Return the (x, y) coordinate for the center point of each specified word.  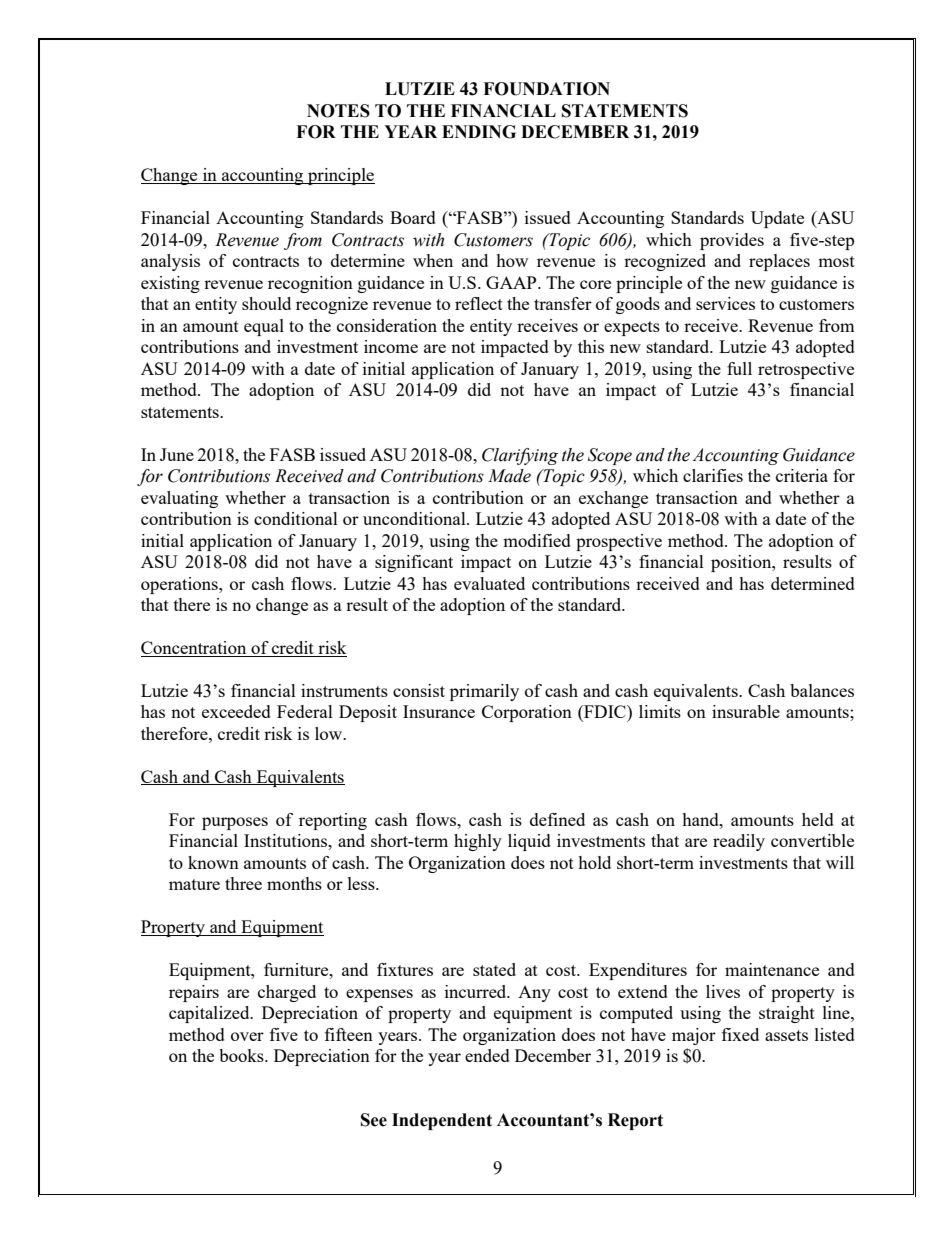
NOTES (338, 111)
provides (732, 241)
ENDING (479, 132)
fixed (740, 1034)
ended (487, 1055)
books (242, 1055)
